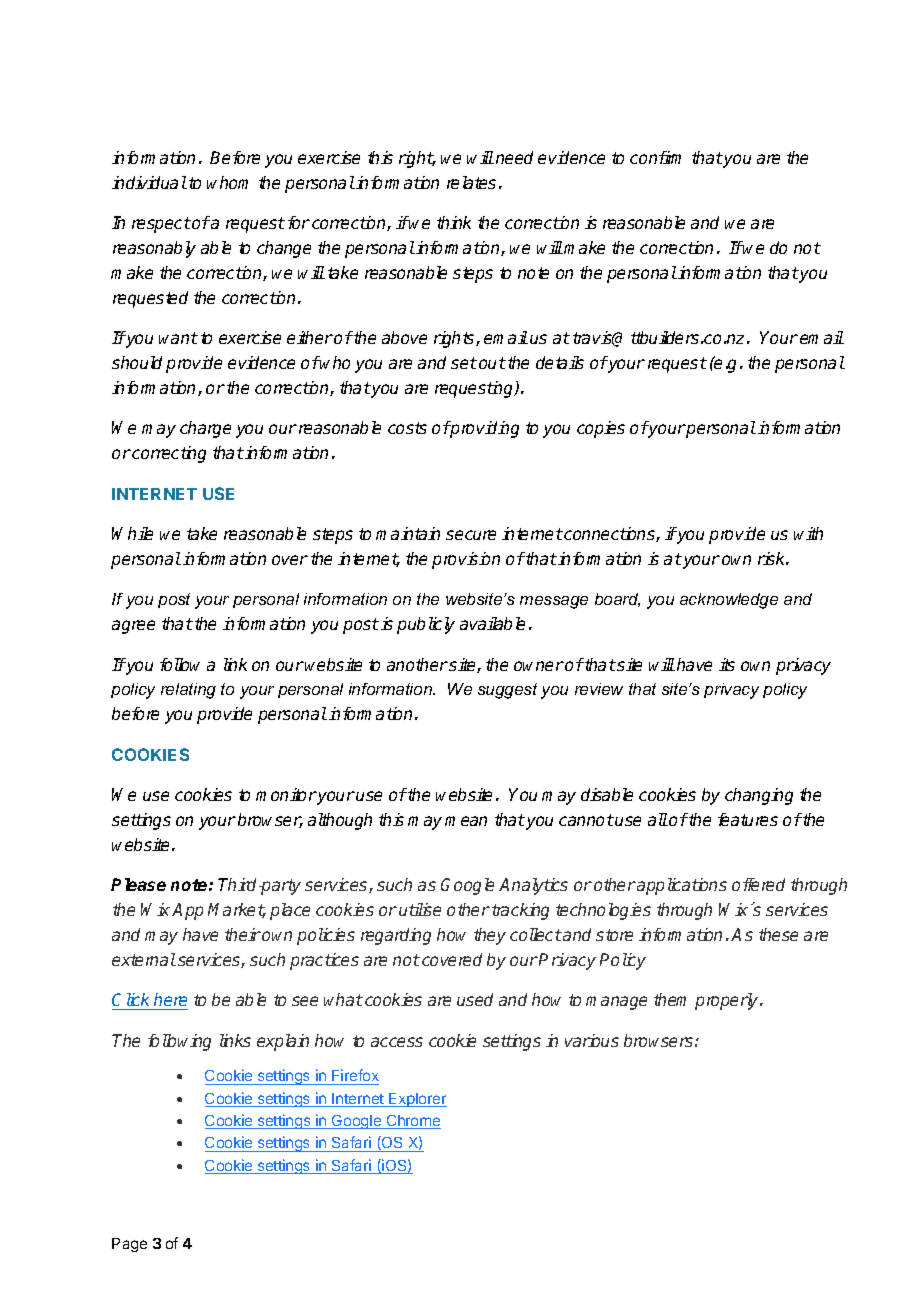  What do you see at coordinates (471, 182) in the page?
I see `relates` at bounding box center [471, 182].
